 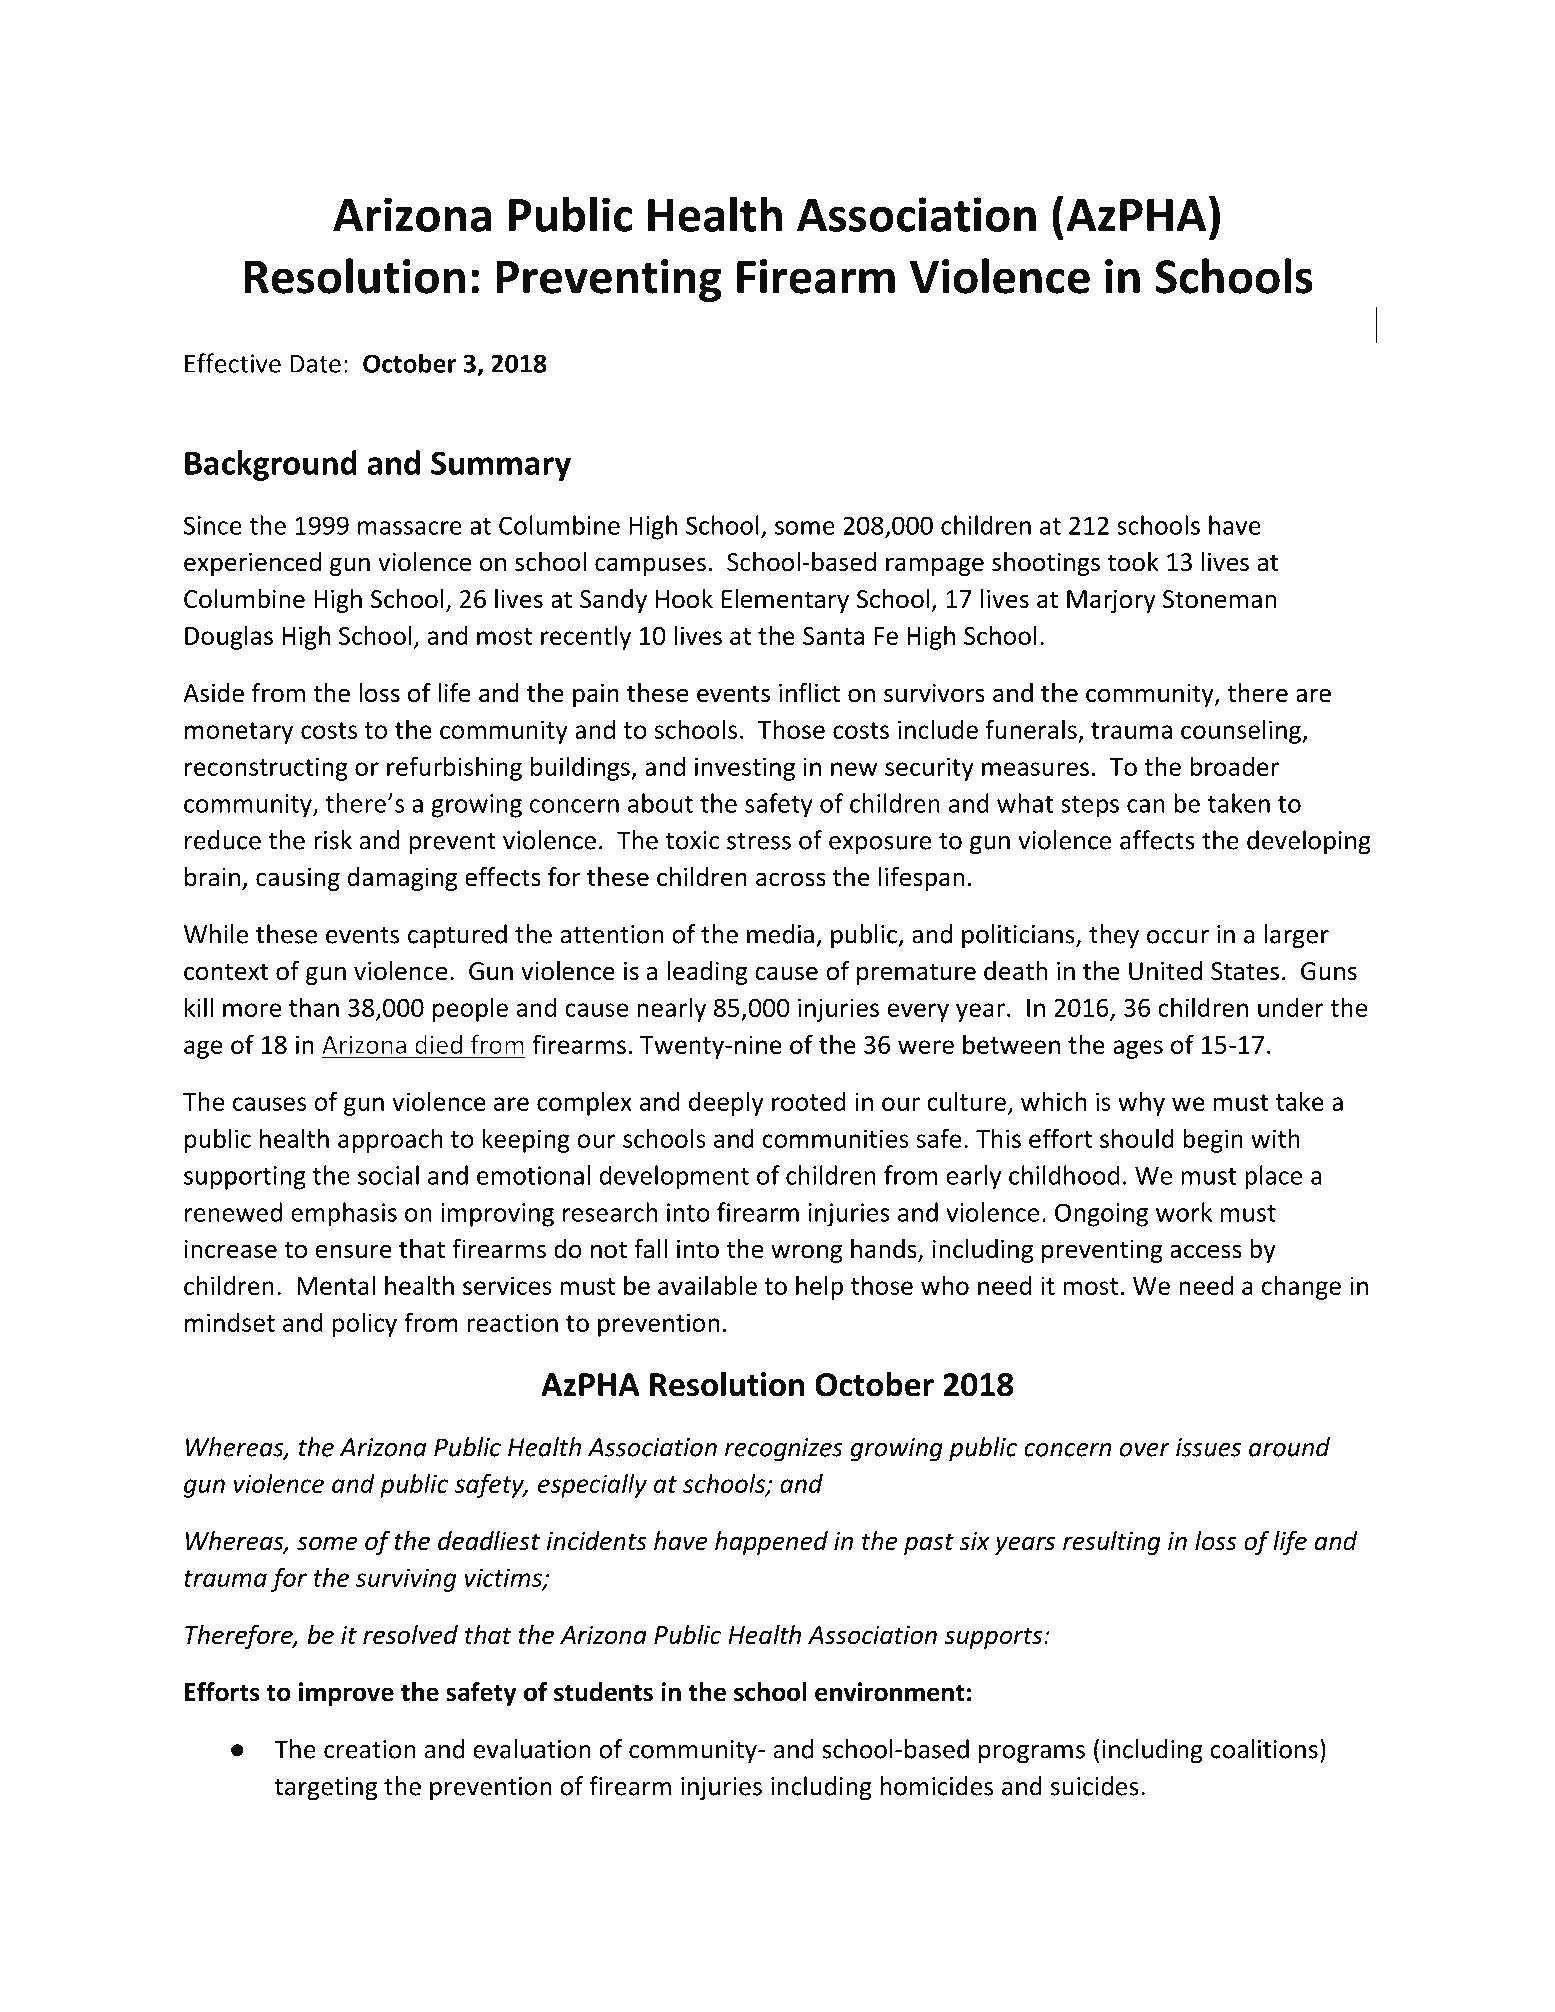 What do you see at coordinates (1157, 840) in the page?
I see `affects` at bounding box center [1157, 840].
